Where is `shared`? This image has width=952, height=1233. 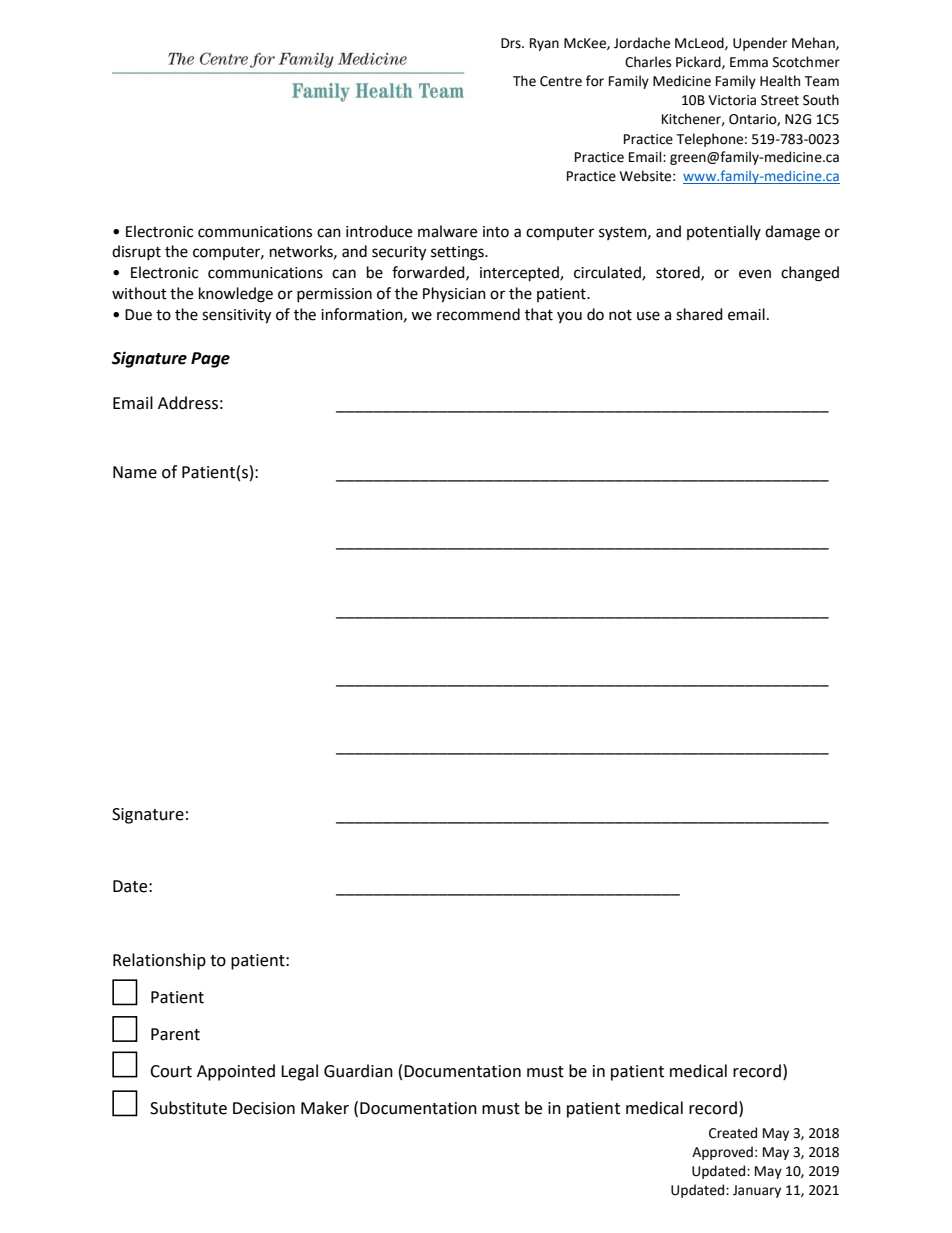
shared is located at coordinates (699, 314).
